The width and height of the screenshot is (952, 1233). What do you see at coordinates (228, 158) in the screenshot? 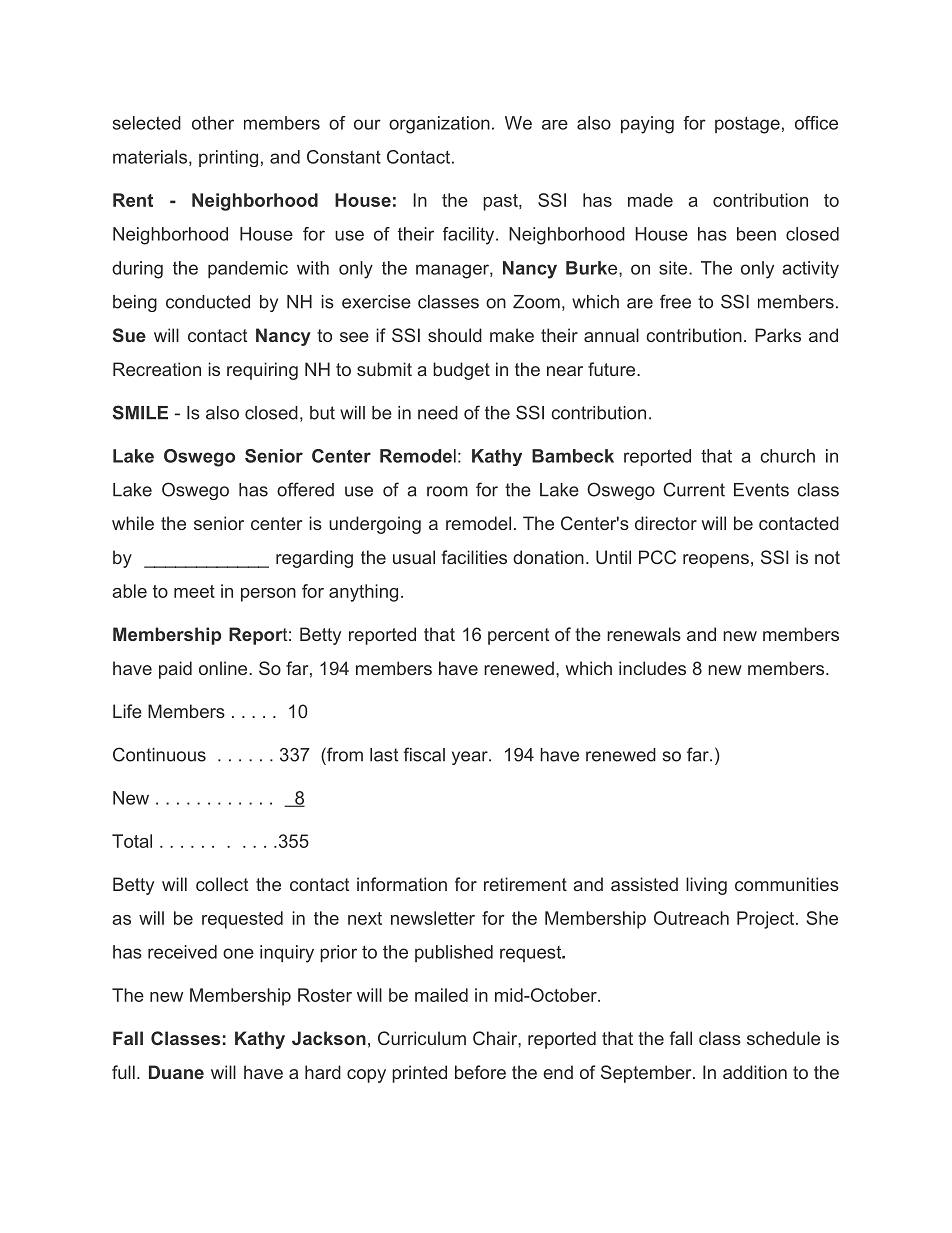
I see `printing` at bounding box center [228, 158].
